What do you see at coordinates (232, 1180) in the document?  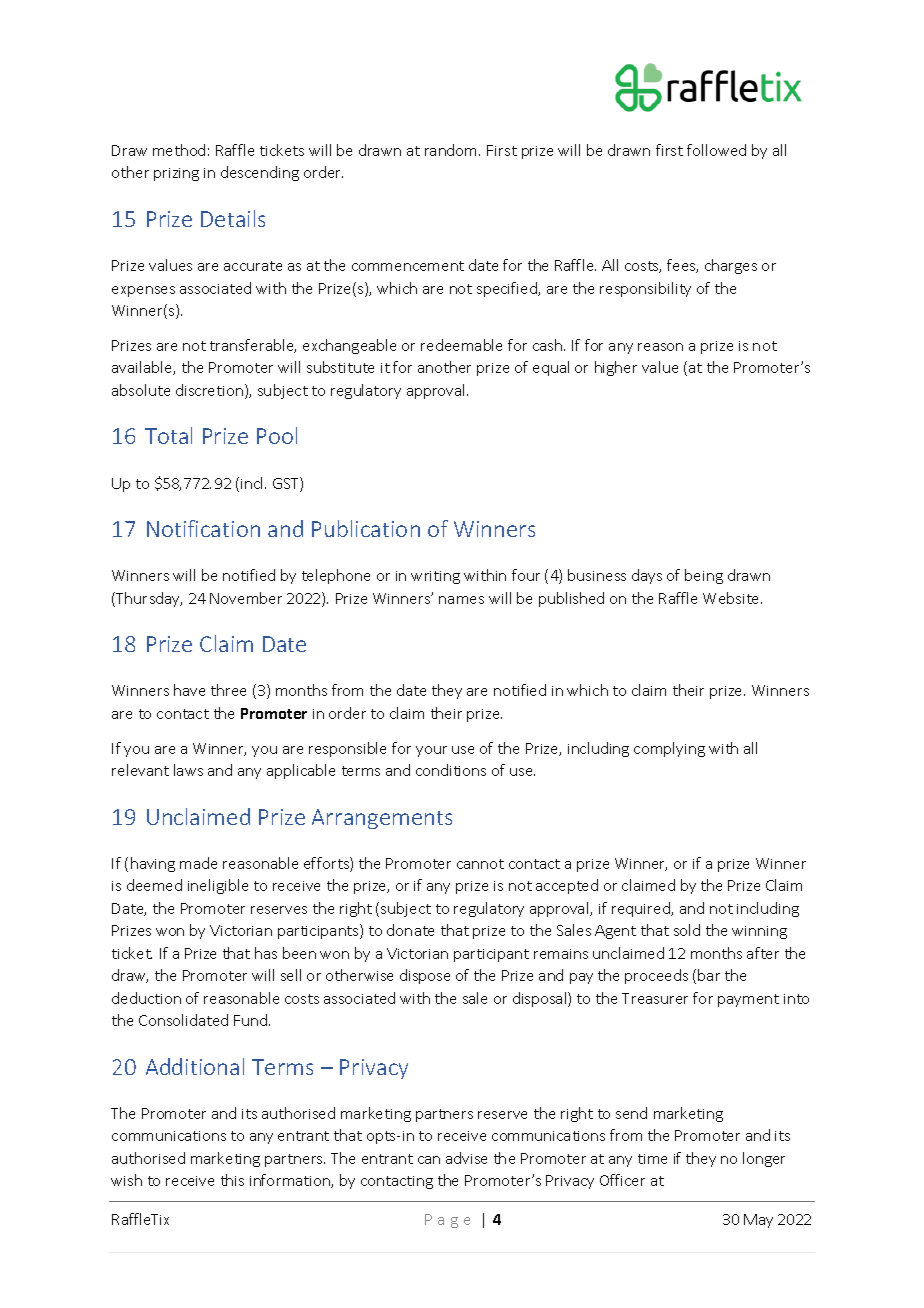 I see `this` at bounding box center [232, 1180].
